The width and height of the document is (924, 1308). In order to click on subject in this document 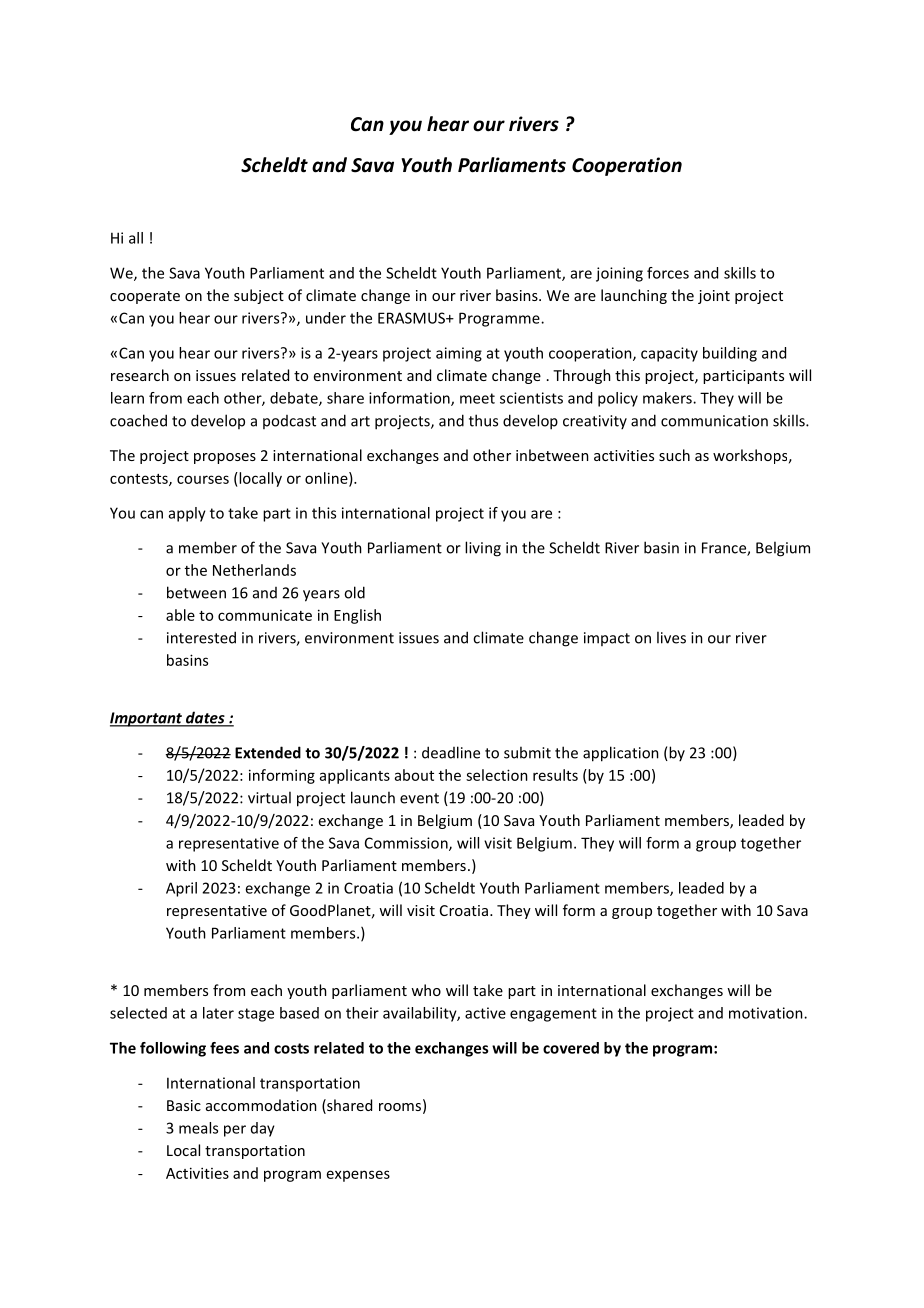, I will do `click(259, 296)`.
